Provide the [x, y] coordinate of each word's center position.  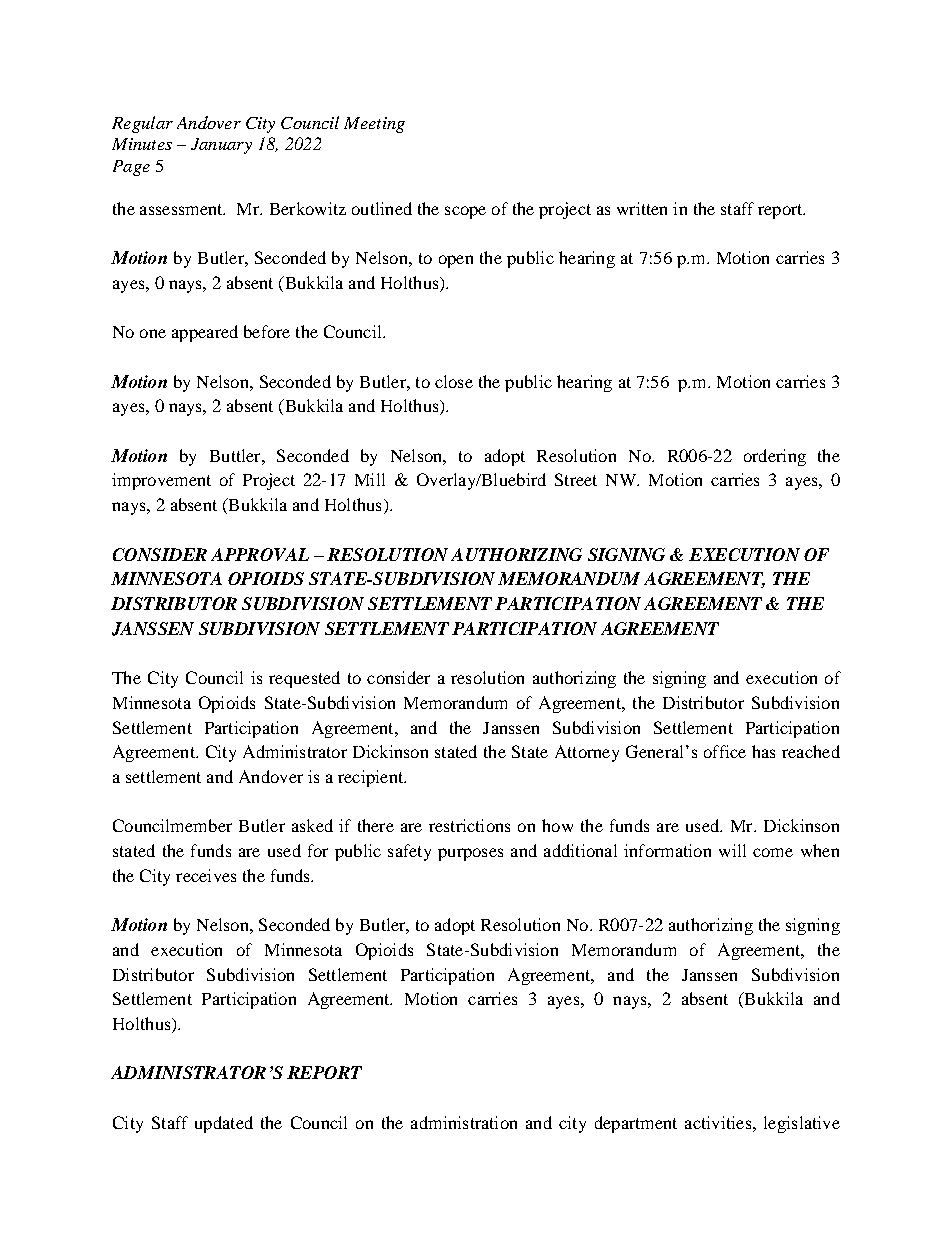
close [454, 381]
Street [576, 479]
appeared [205, 333]
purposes [470, 854]
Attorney [587, 753]
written [642, 208]
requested [304, 679]
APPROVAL [260, 554]
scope [465, 212]
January [221, 146]
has [763, 751]
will [732, 850]
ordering [775, 457]
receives [206, 875]
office [725, 751]
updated [224, 1124]
